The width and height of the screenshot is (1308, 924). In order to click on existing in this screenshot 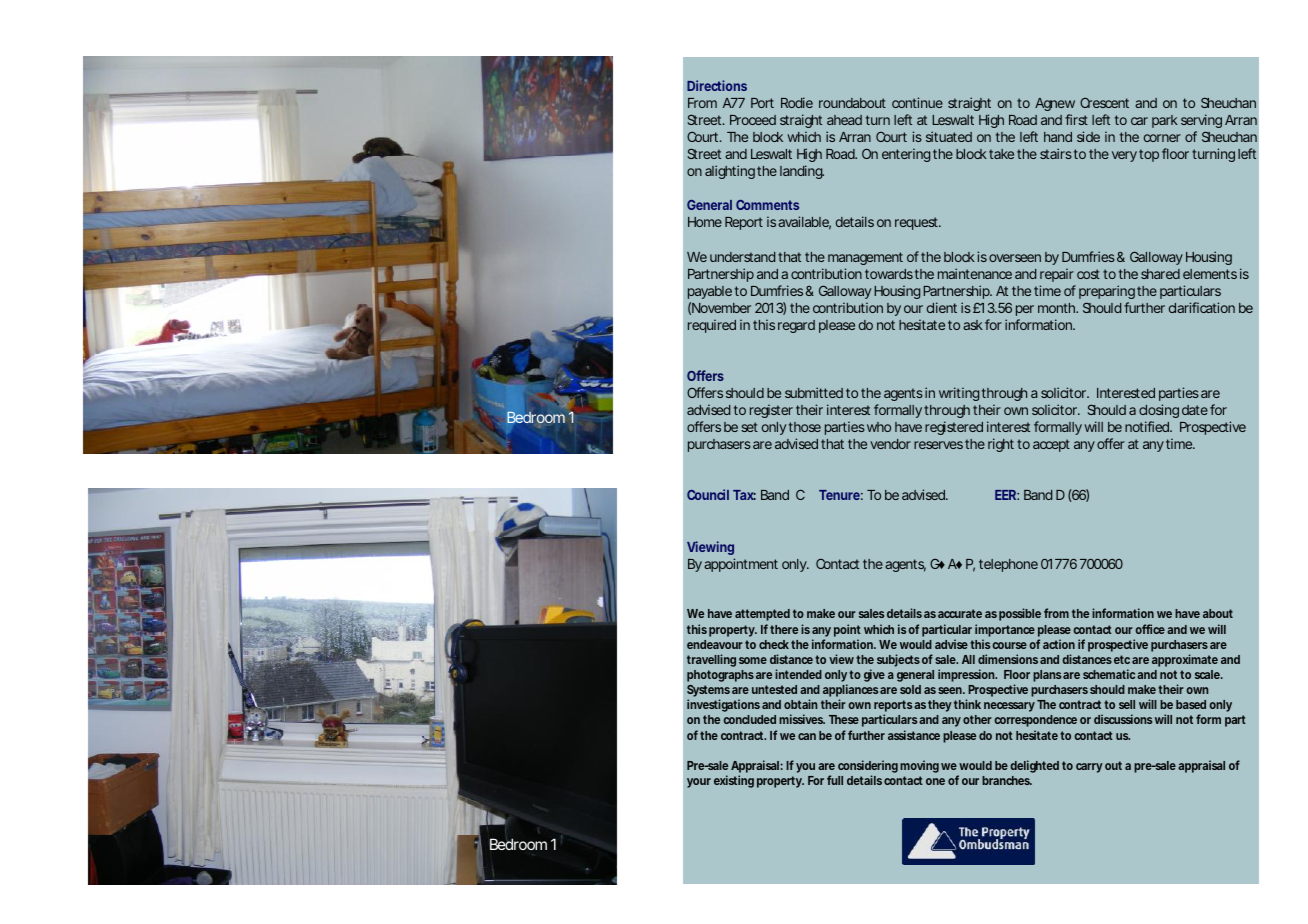, I will do `click(734, 781)`.
